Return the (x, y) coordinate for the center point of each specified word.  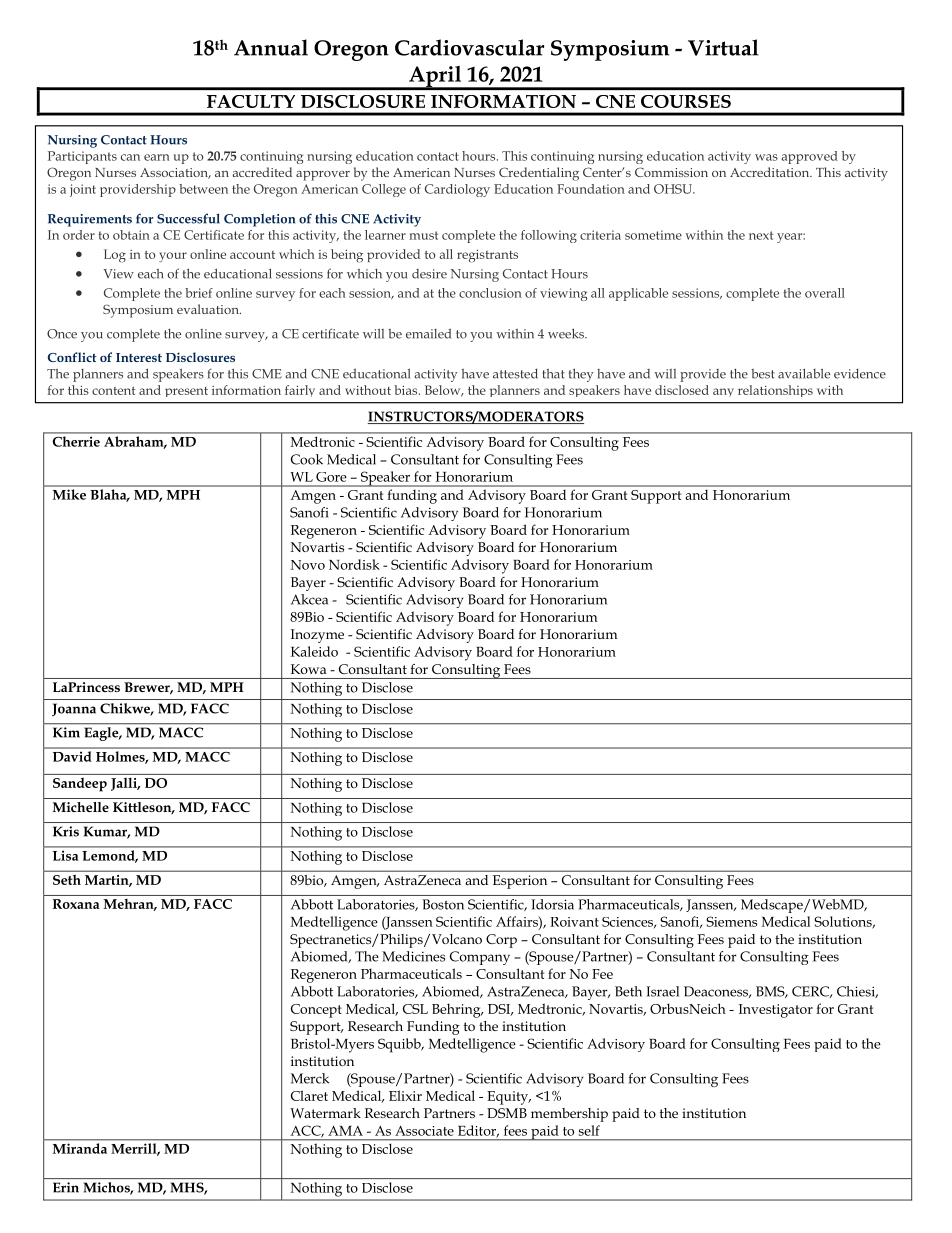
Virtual (723, 47)
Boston (443, 904)
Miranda (80, 1148)
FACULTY (251, 101)
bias (407, 390)
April (435, 77)
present (186, 392)
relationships (775, 391)
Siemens (731, 921)
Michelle (81, 807)
